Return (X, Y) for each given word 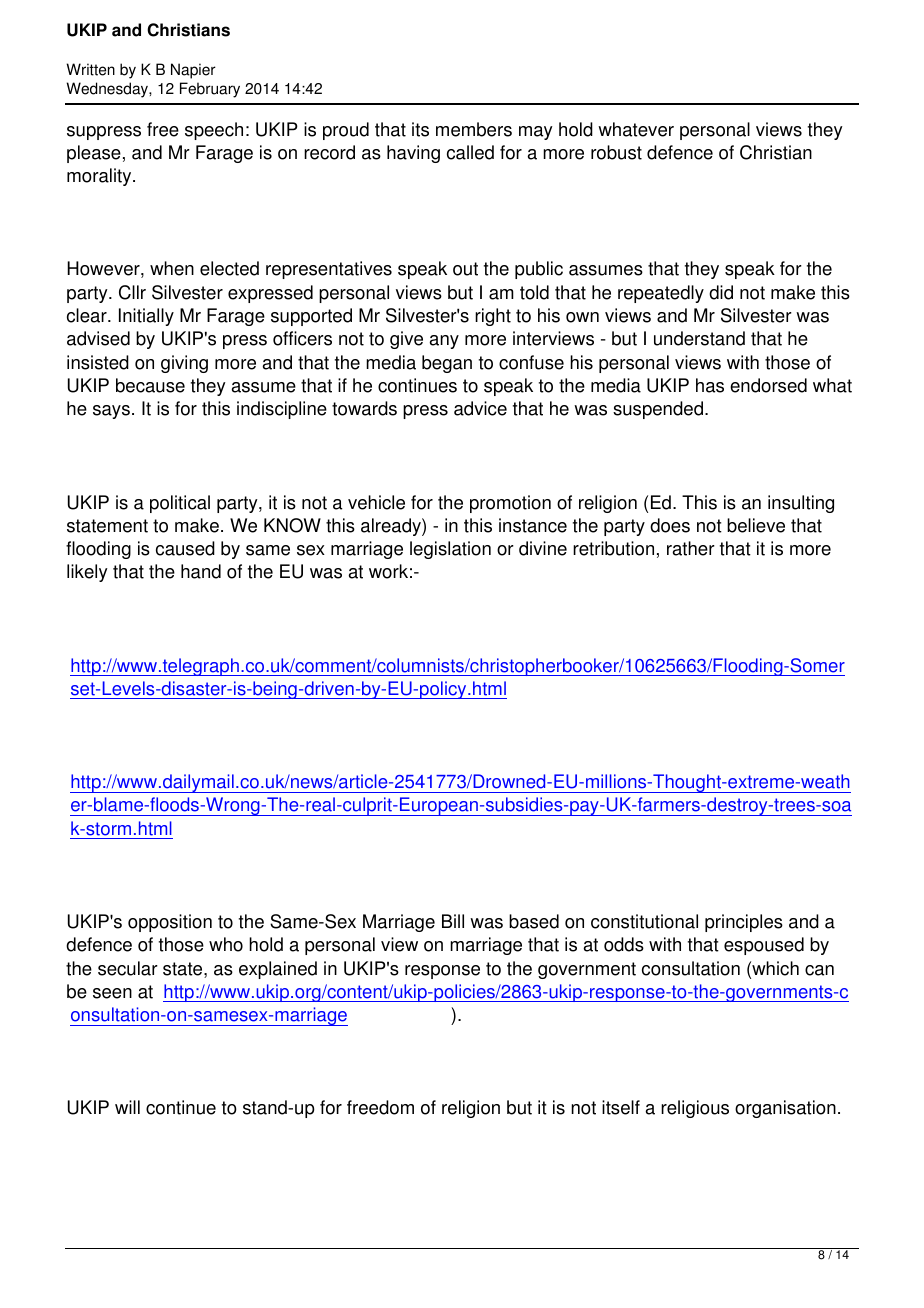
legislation (450, 550)
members (474, 129)
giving (184, 364)
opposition (170, 923)
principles (744, 923)
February (210, 90)
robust (616, 152)
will (127, 1107)
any (444, 342)
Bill (453, 921)
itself (621, 1107)
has (710, 385)
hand (201, 571)
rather (691, 548)
